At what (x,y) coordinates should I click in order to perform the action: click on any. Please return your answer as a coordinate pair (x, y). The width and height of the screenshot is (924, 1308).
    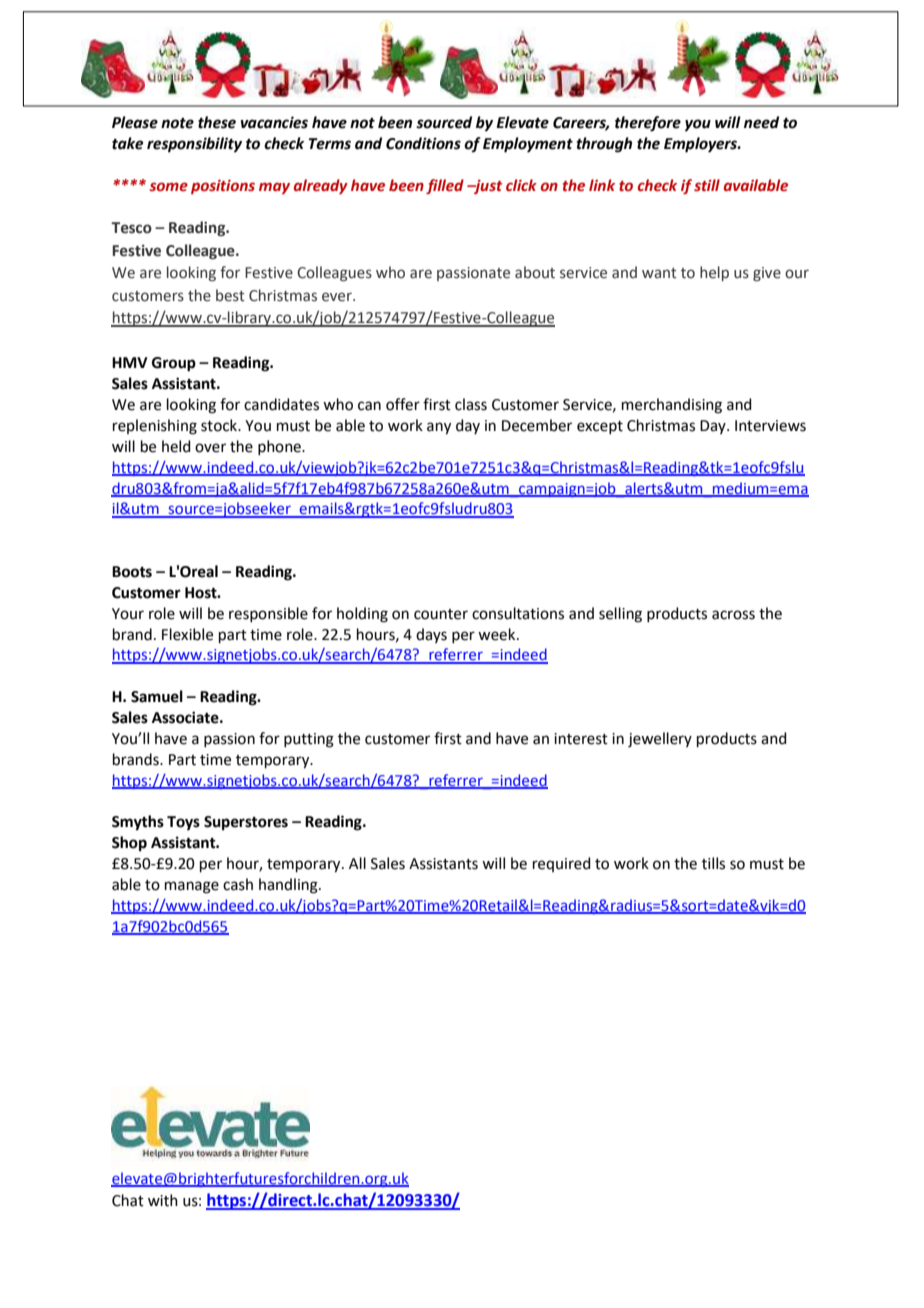
    Looking at the image, I should click on (439, 428).
